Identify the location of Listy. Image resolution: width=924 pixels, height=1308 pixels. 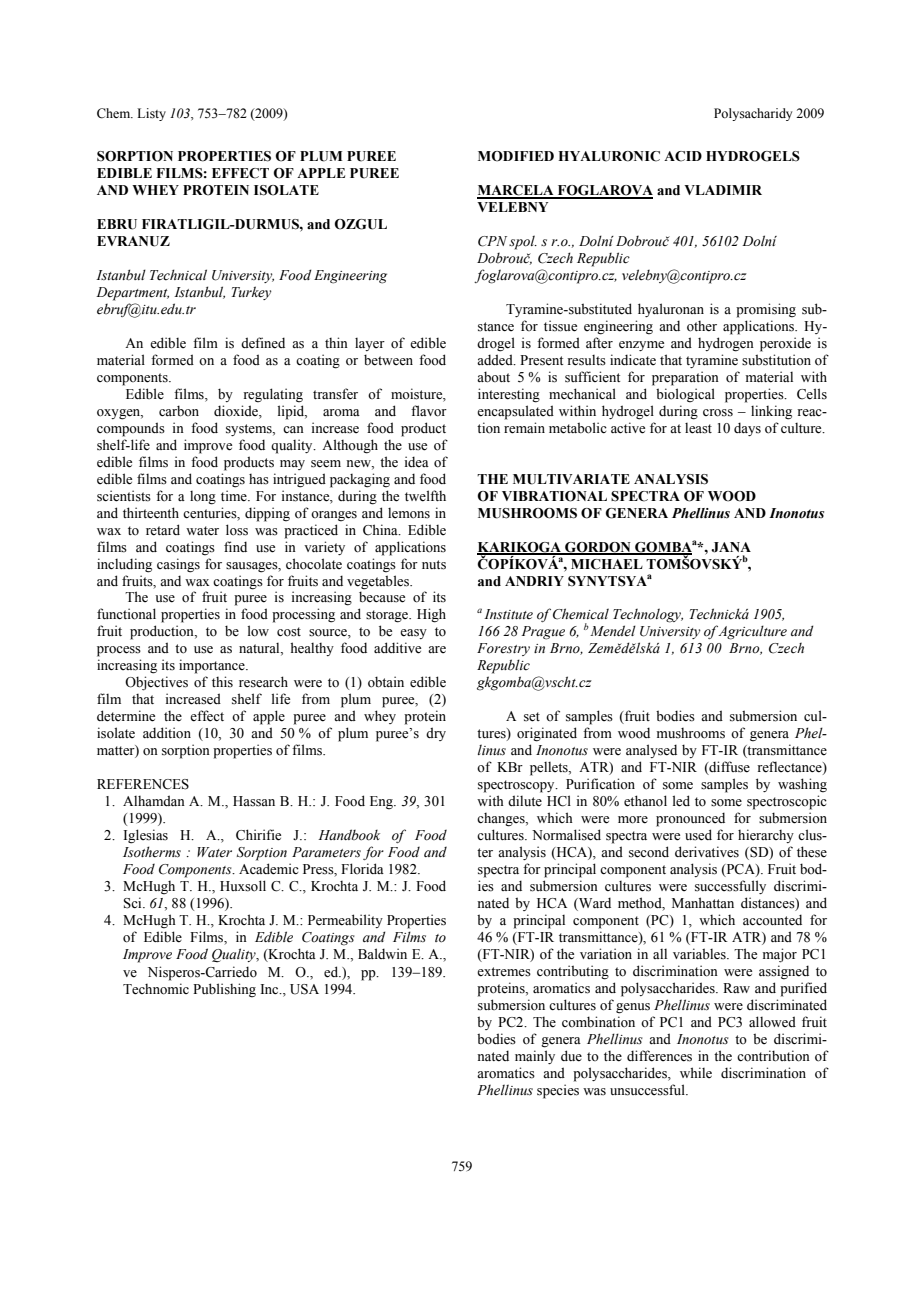
(151, 114).
